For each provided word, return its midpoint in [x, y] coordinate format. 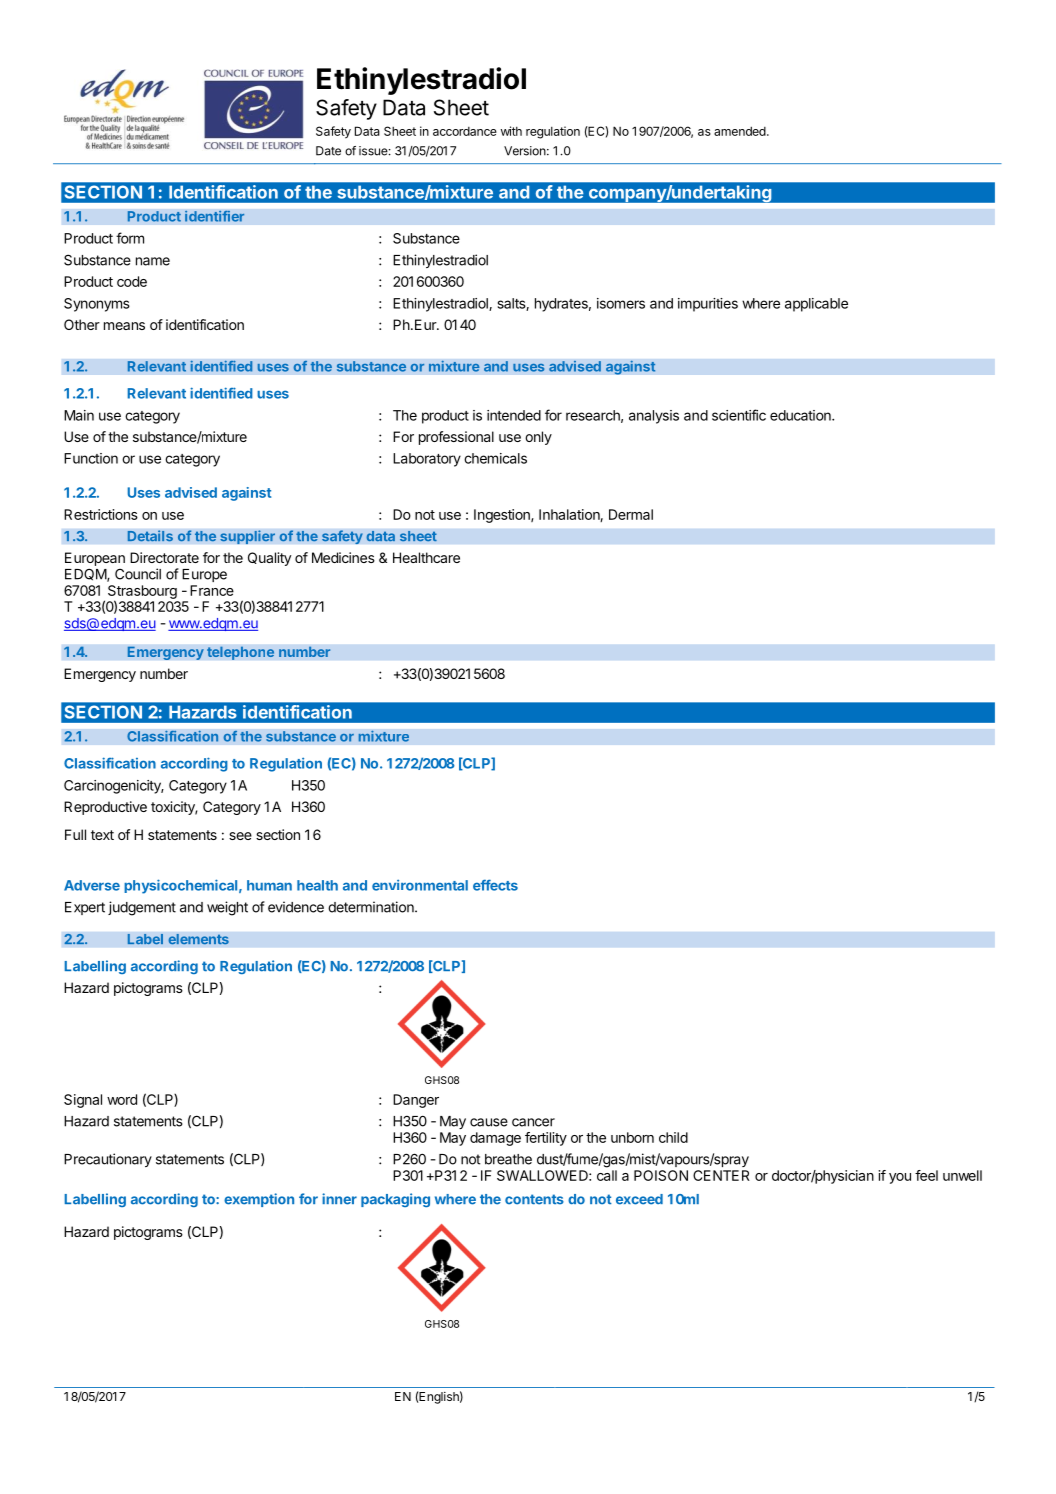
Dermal [631, 514]
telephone [241, 653]
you [900, 1178]
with [511, 131]
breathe [508, 1159]
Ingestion [503, 516]
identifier [215, 216]
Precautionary [108, 1160]
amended [741, 131]
